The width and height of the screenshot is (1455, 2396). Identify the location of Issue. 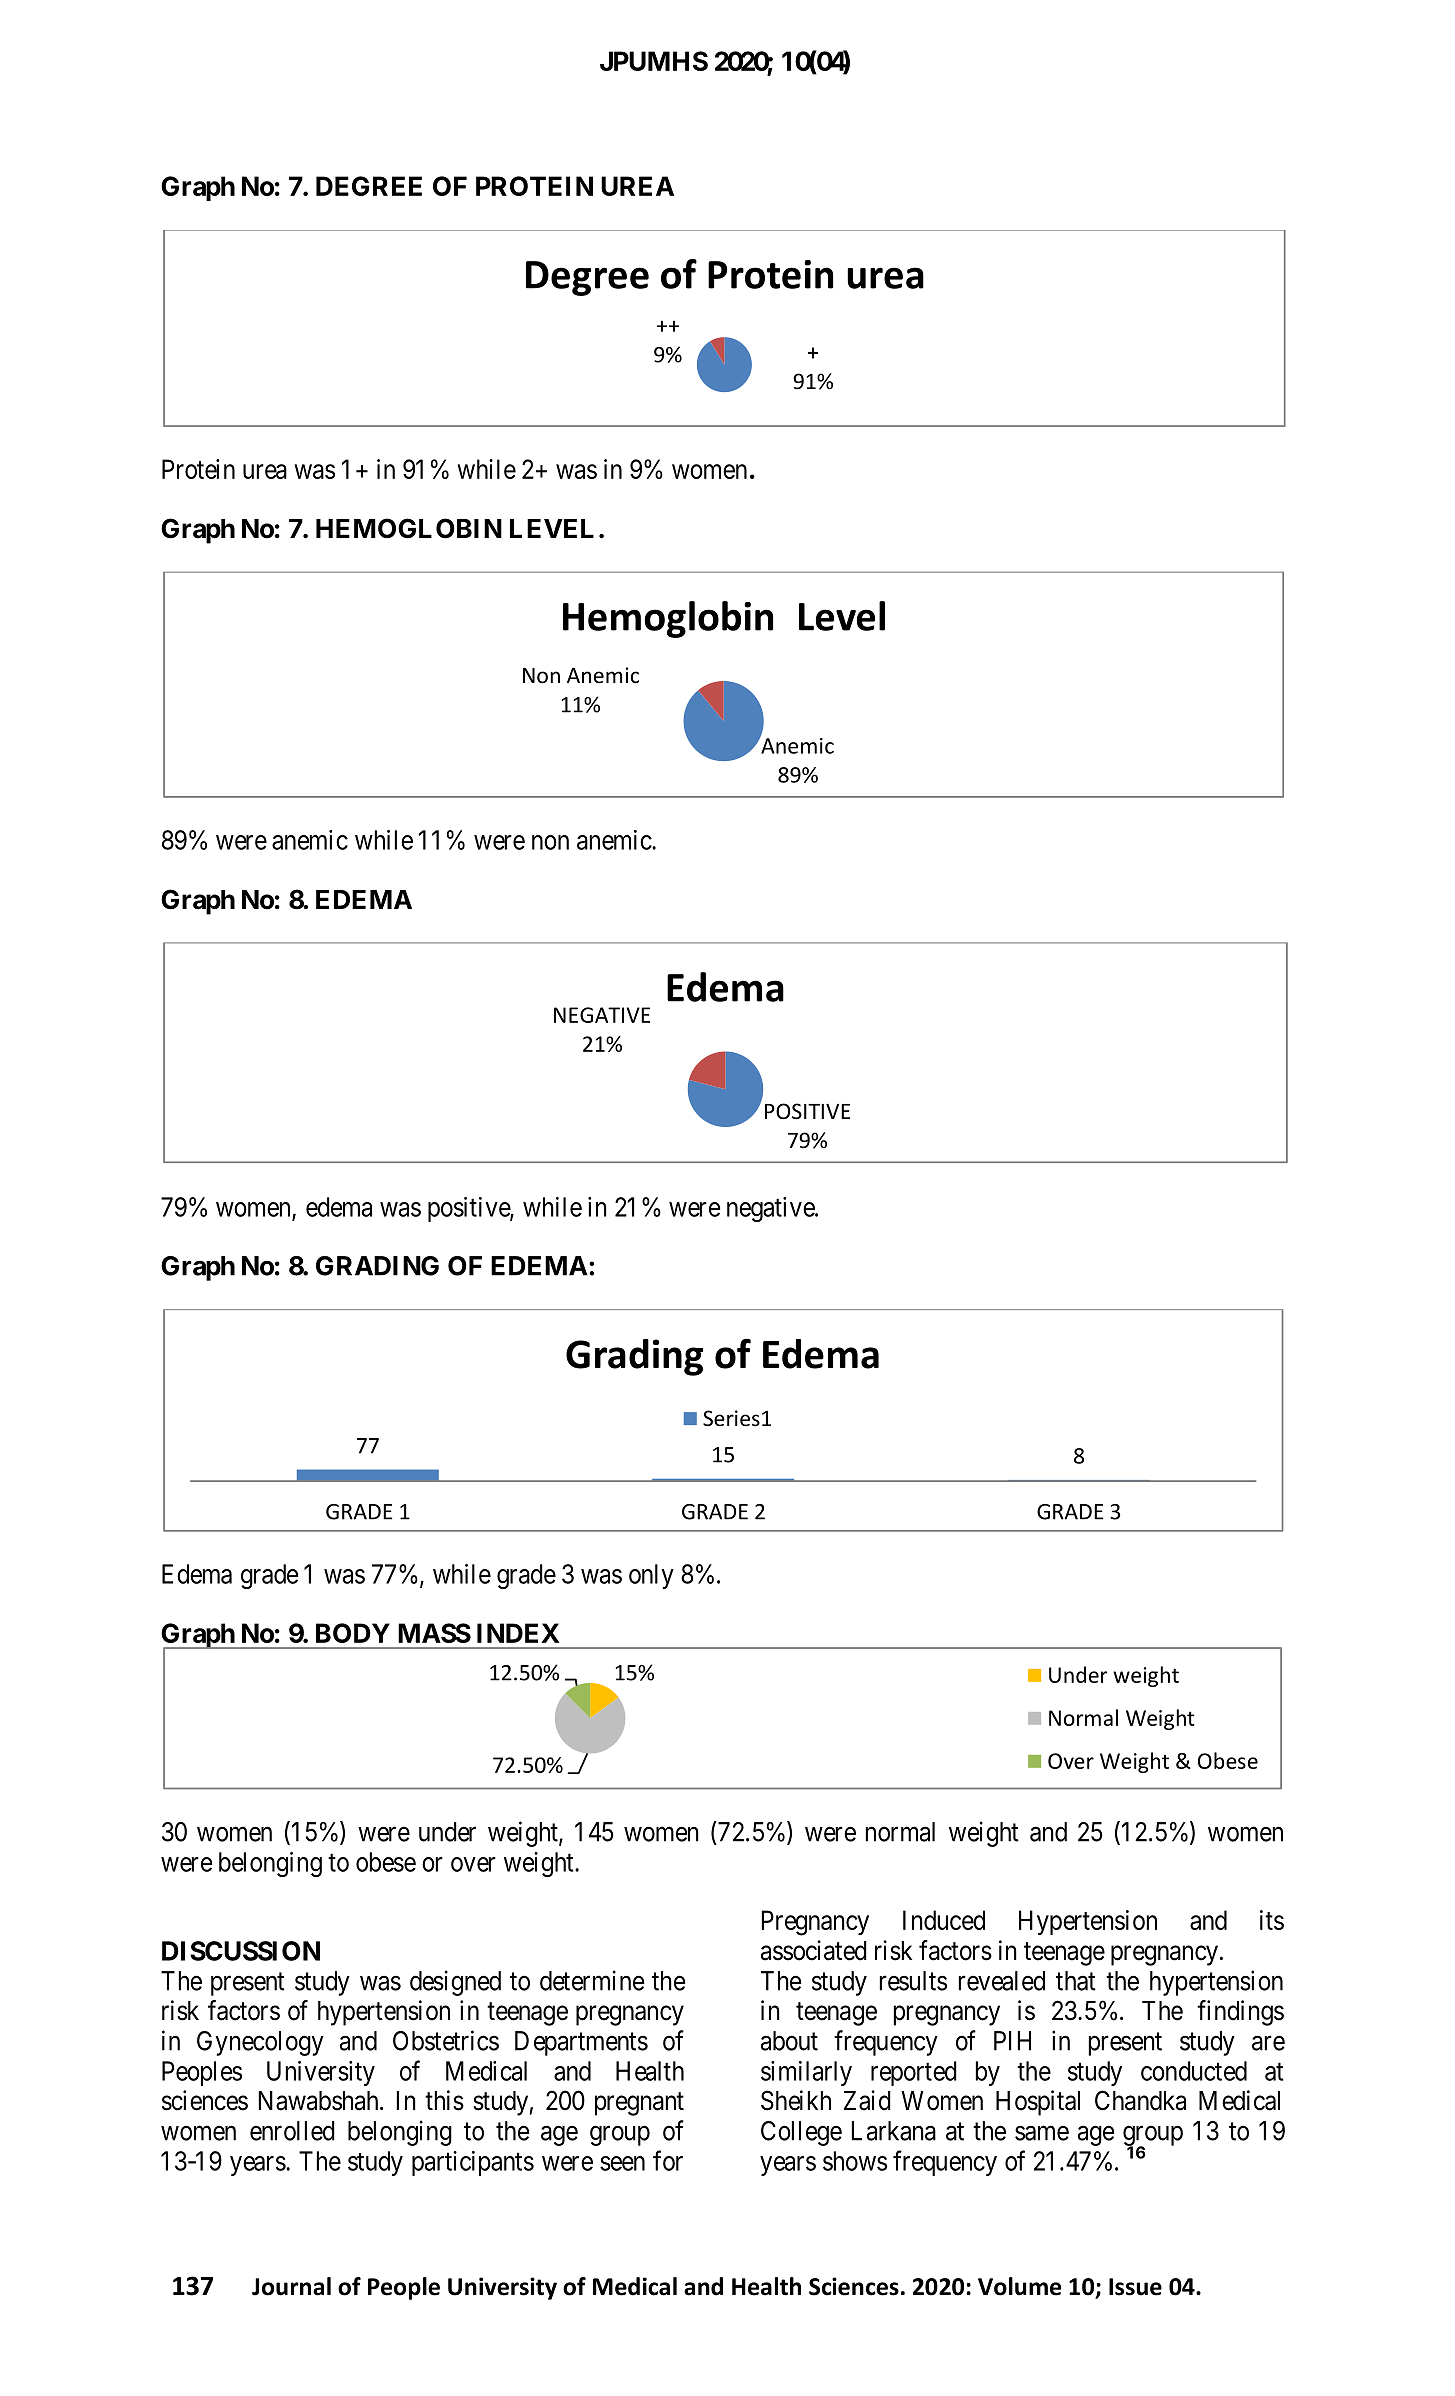
(1135, 2287).
